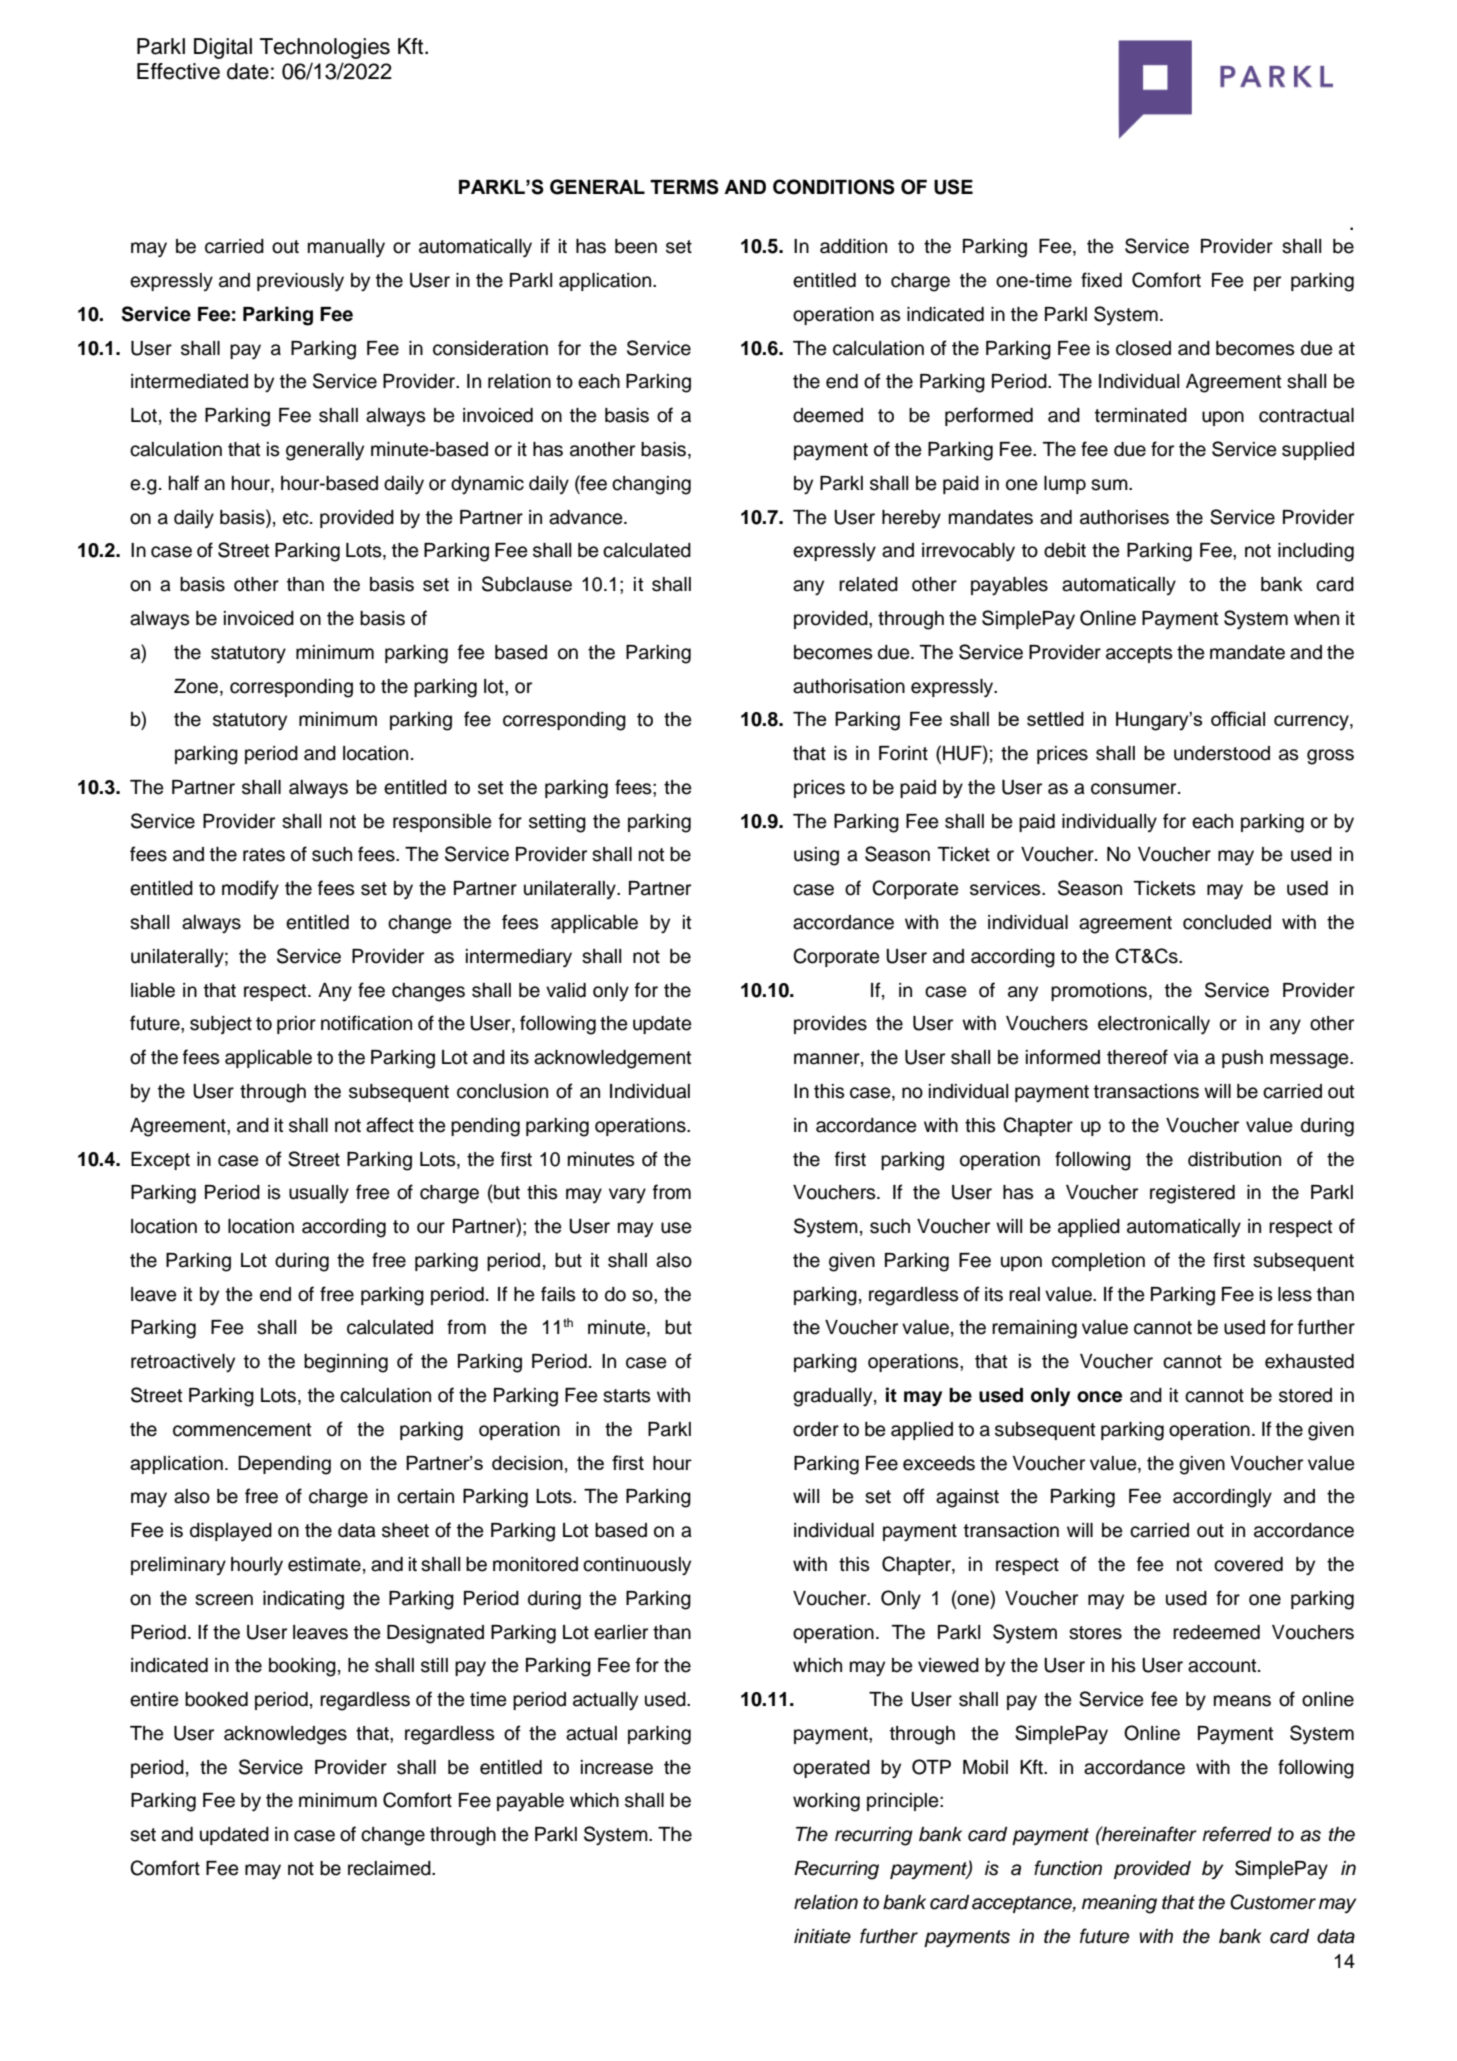 This screenshot has height=2061, width=1457. What do you see at coordinates (1101, 280) in the screenshot?
I see `fixed` at bounding box center [1101, 280].
